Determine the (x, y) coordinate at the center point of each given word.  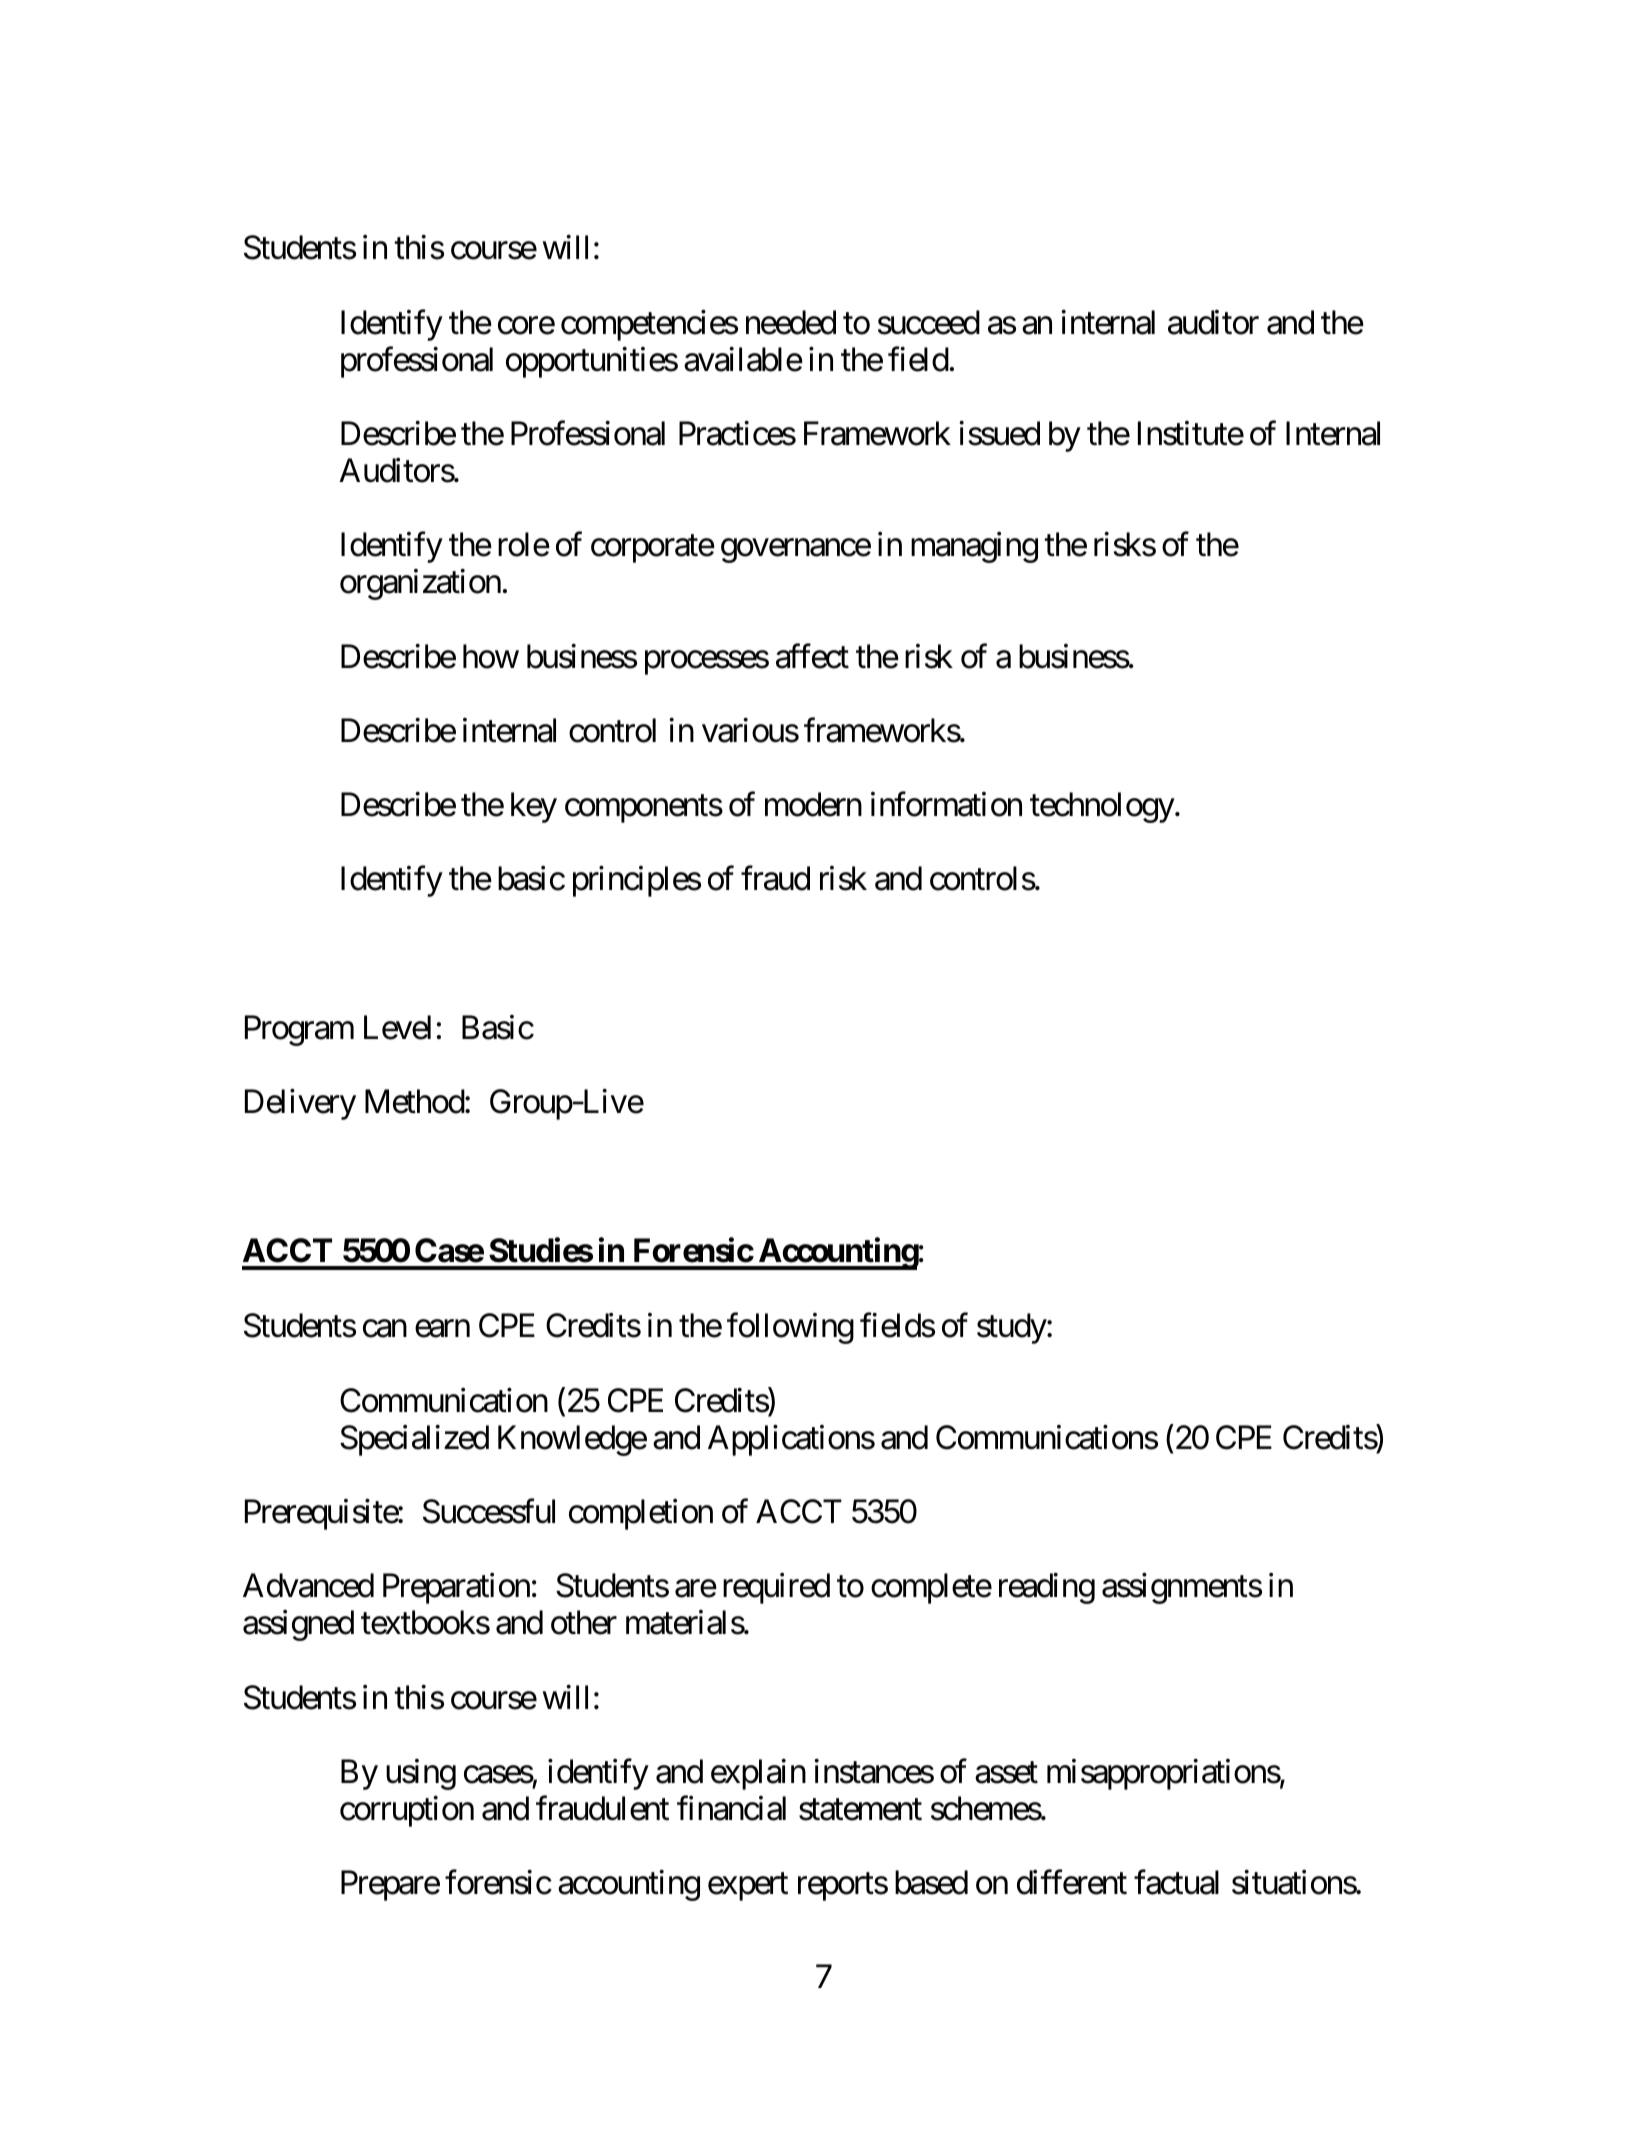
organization (420, 584)
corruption (407, 1811)
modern (813, 804)
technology (1102, 807)
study (1012, 1328)
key (534, 807)
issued (999, 433)
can (385, 1329)
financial (731, 1808)
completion (641, 1514)
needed (791, 322)
